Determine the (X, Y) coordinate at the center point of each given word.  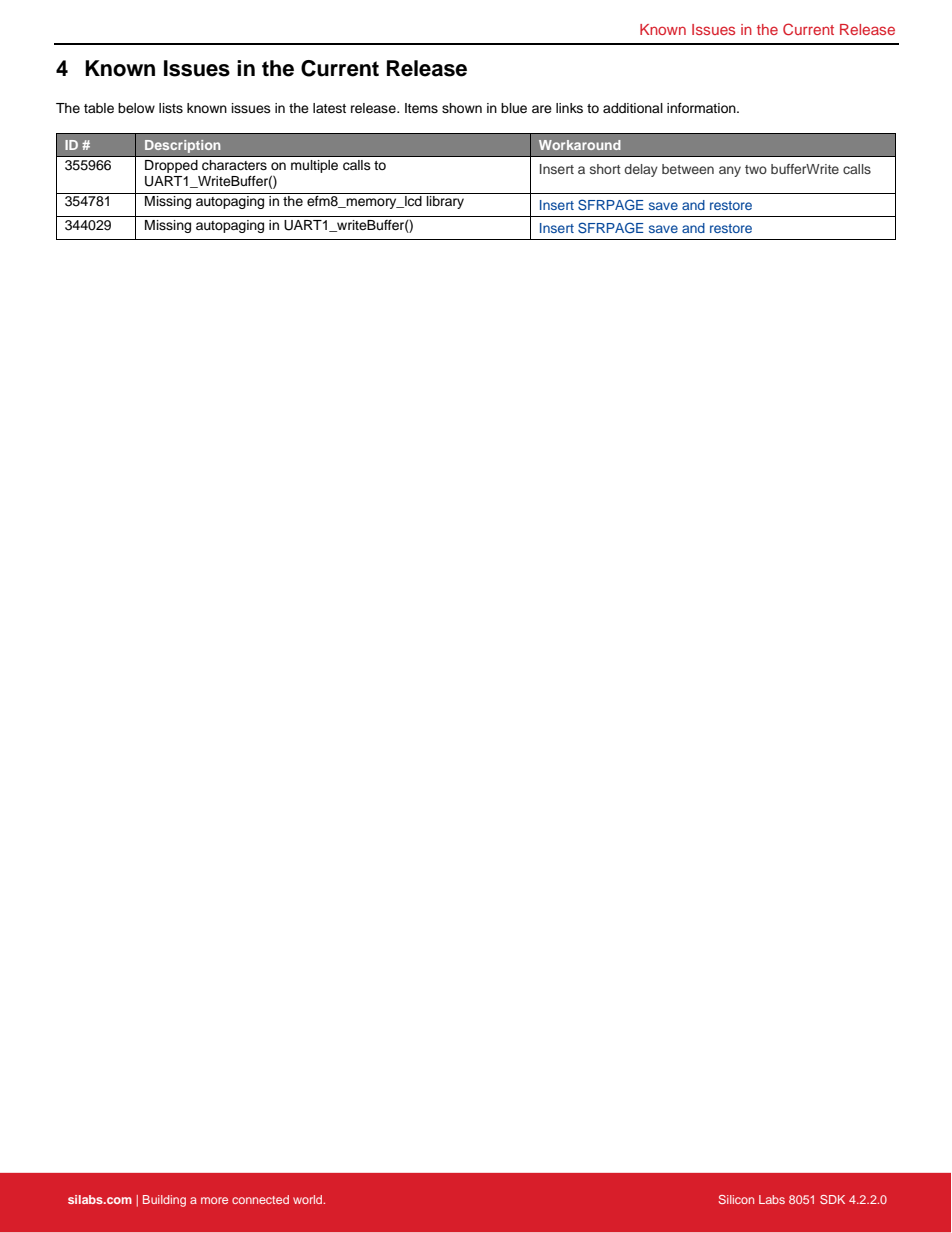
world (309, 1199)
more (214, 1200)
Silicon (736, 1199)
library (445, 202)
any (730, 171)
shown (462, 108)
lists (171, 108)
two (756, 169)
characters (234, 165)
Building (164, 1201)
